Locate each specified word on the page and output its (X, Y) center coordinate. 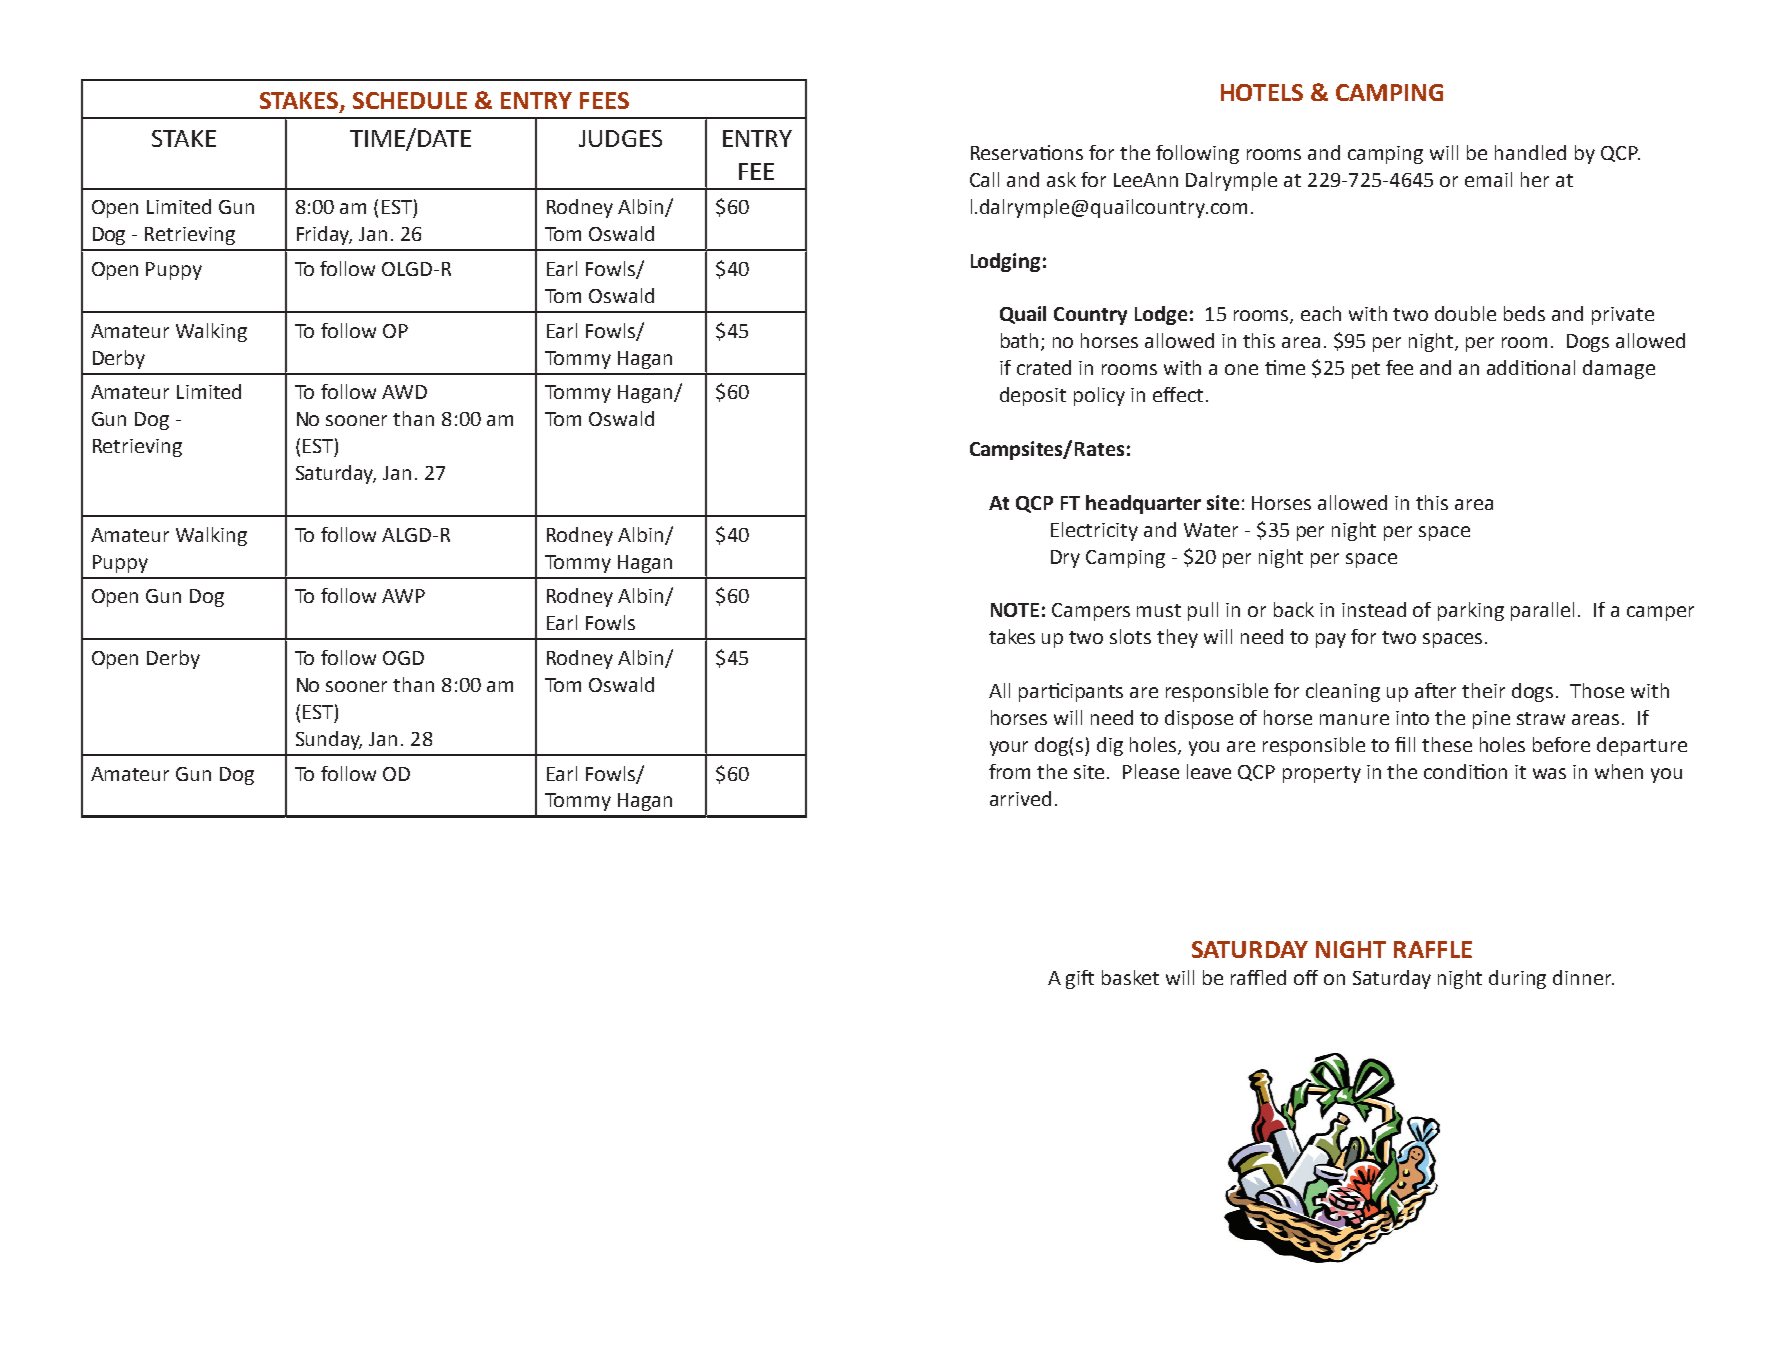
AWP (403, 596)
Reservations (1027, 152)
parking (1471, 611)
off (1306, 977)
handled (1530, 152)
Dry (1065, 559)
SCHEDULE (410, 100)
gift (1080, 979)
